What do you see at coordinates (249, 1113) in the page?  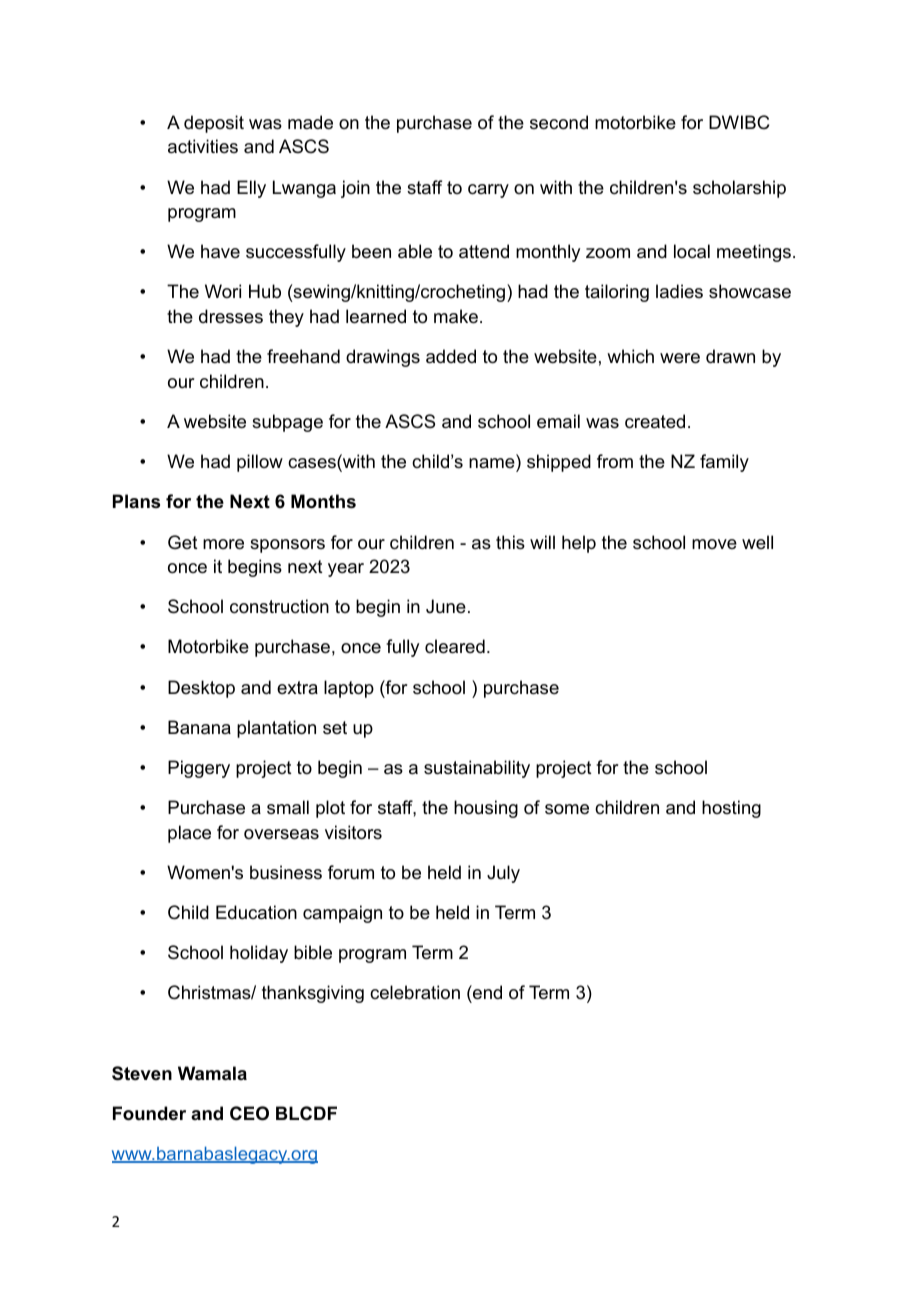 I see `CEO` at bounding box center [249, 1113].
